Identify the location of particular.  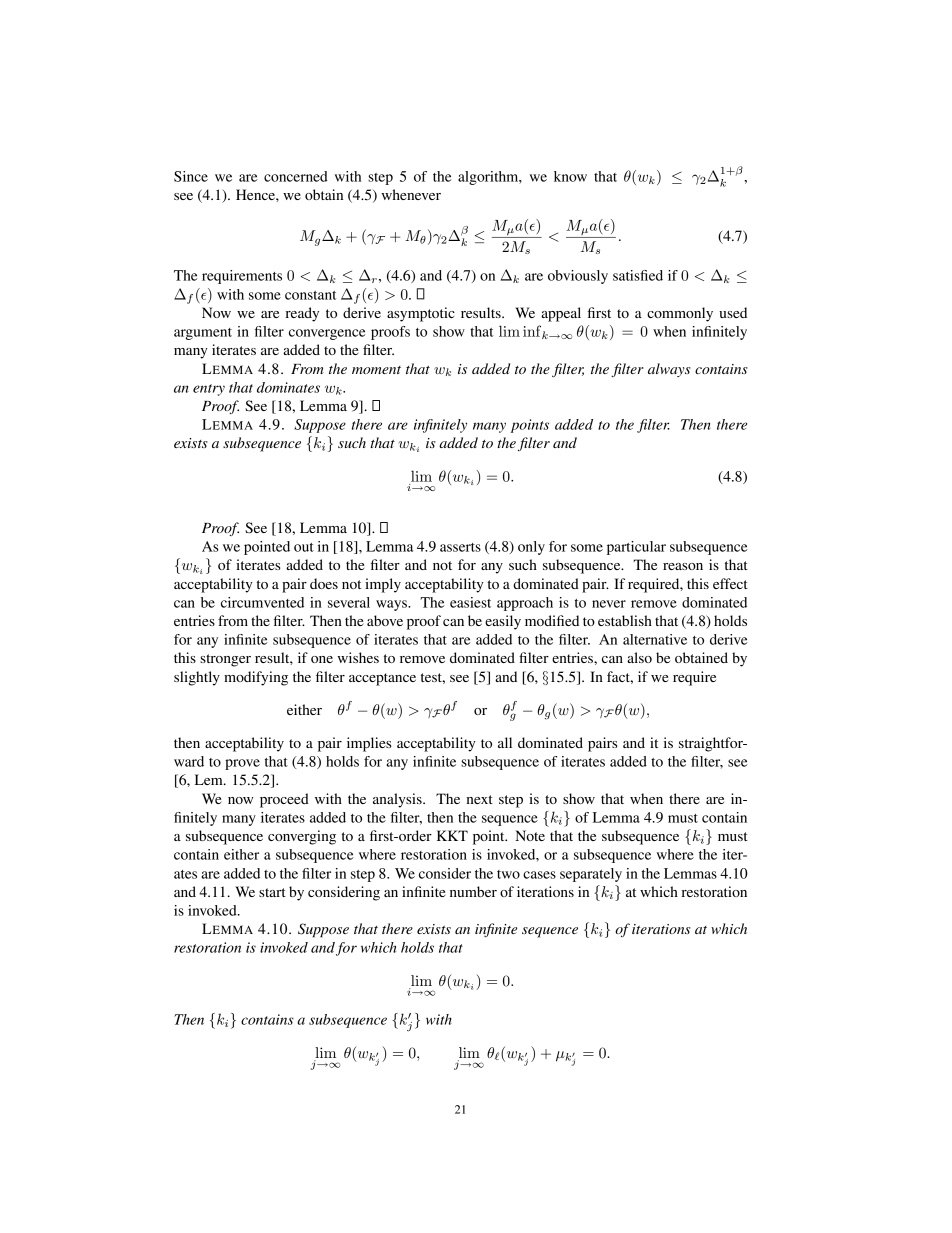
(636, 548).
